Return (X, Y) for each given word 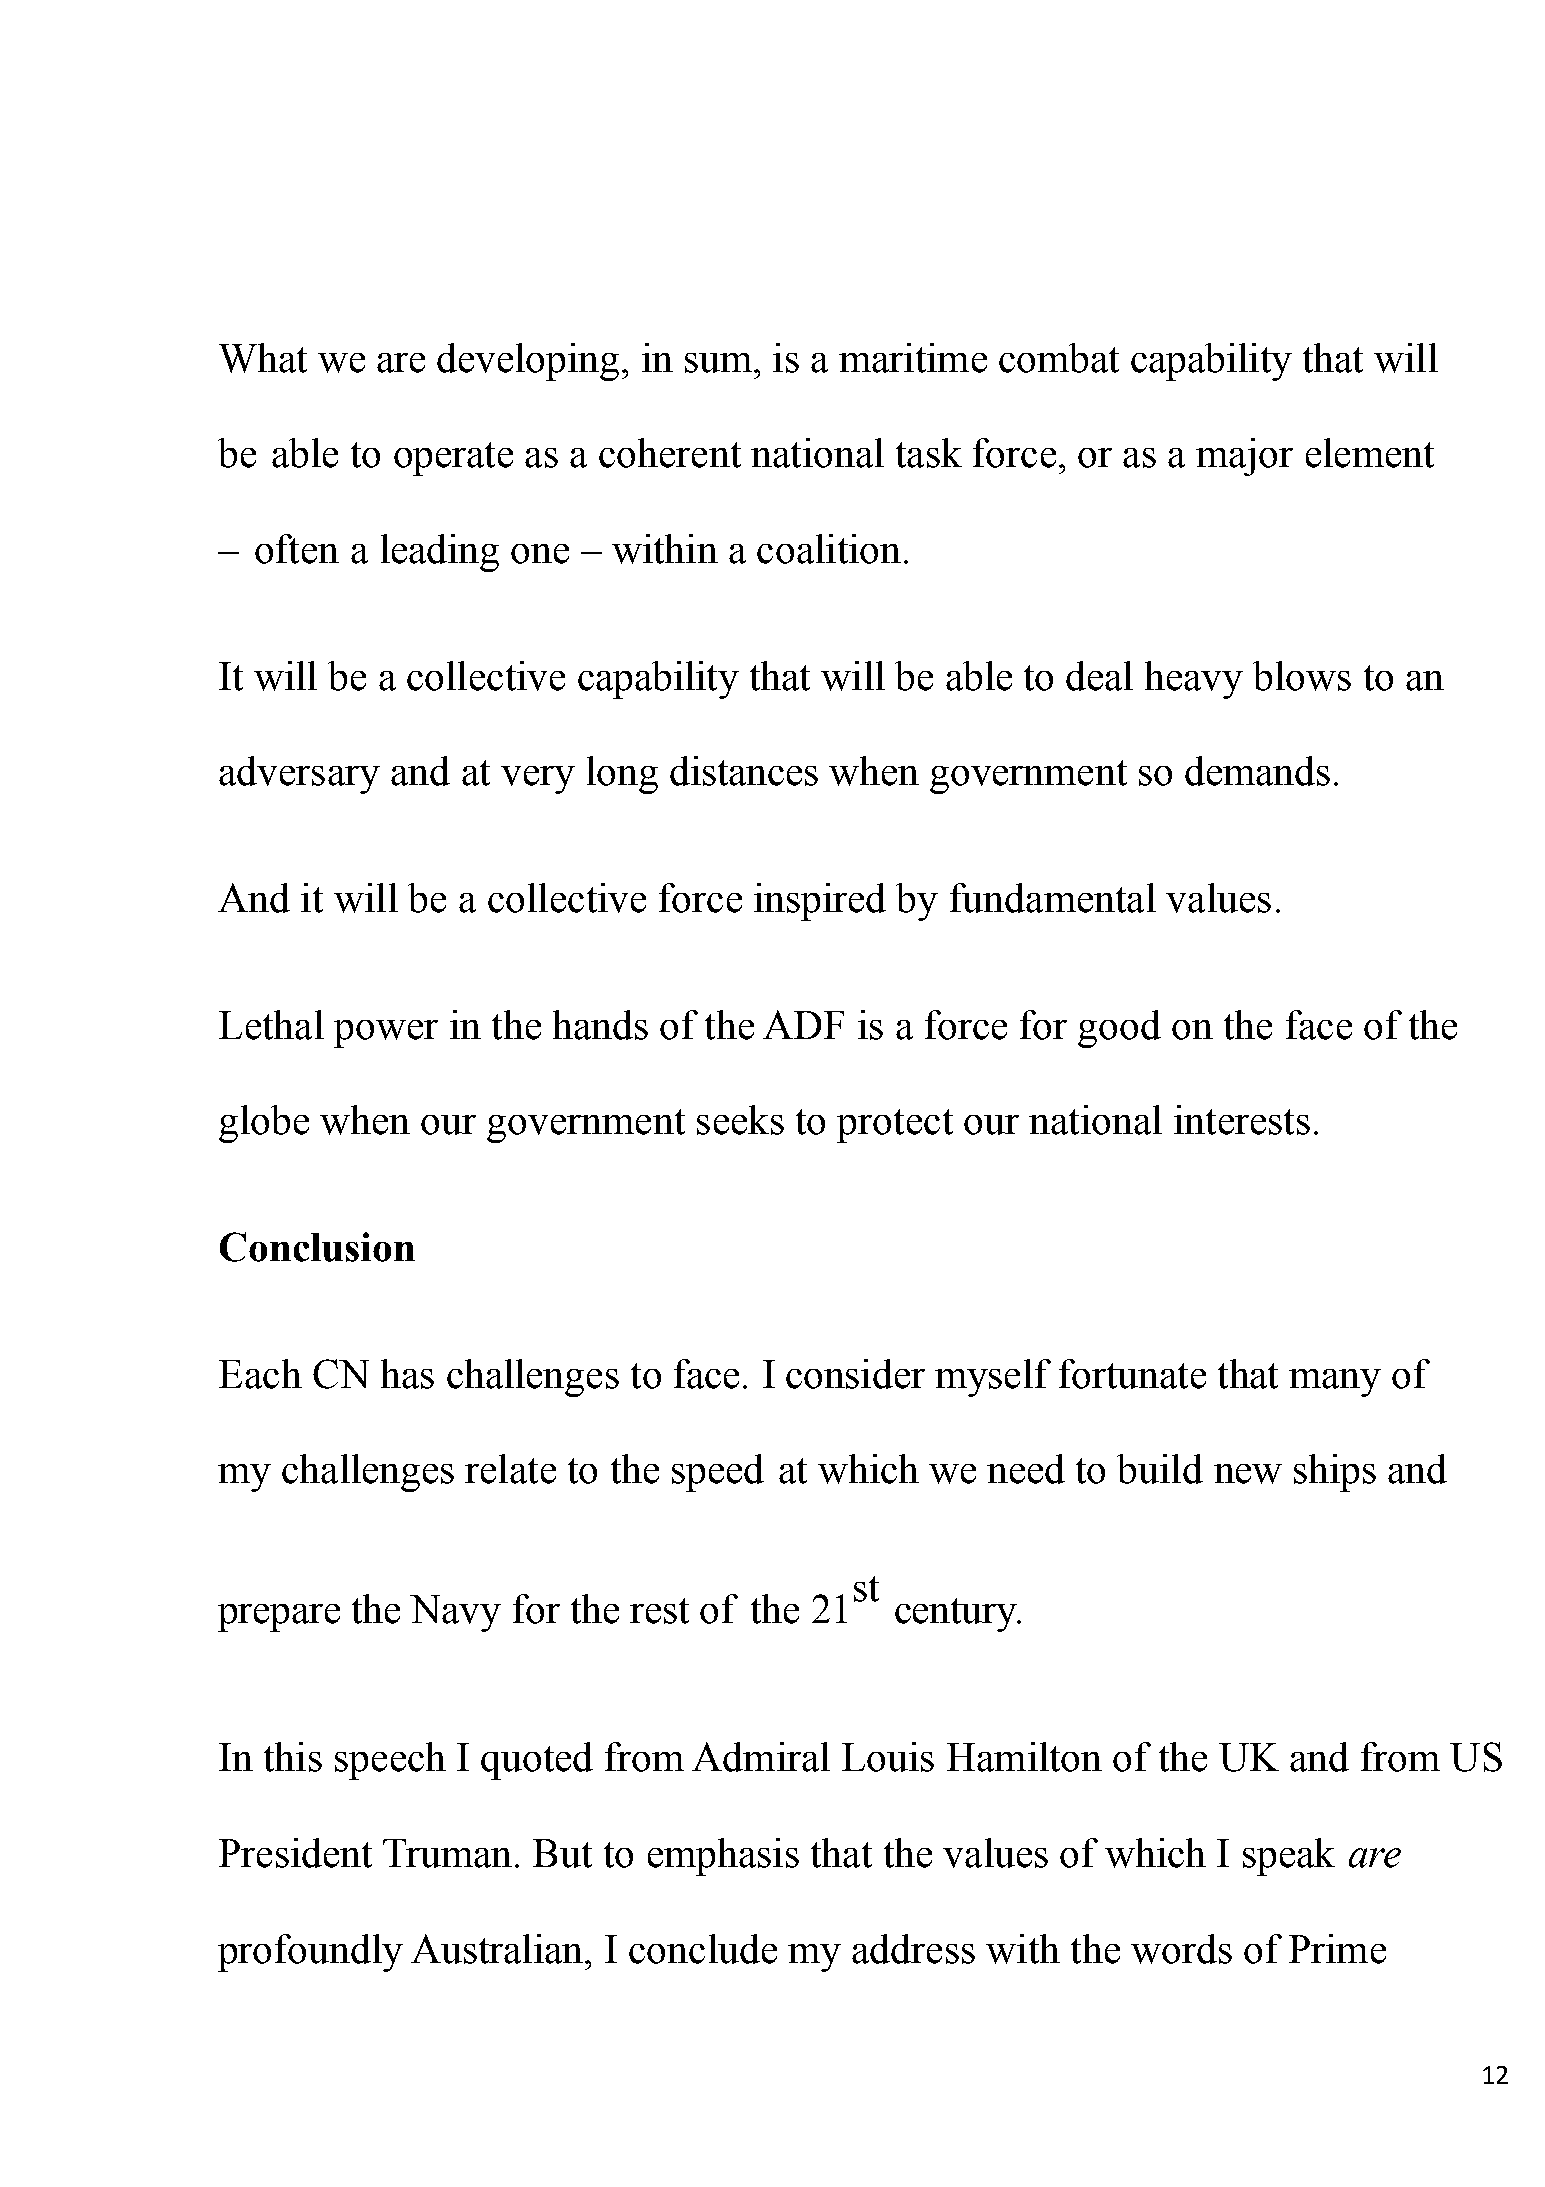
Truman (447, 1853)
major (1244, 457)
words (1181, 1949)
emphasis (723, 1857)
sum (718, 363)
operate (453, 459)
